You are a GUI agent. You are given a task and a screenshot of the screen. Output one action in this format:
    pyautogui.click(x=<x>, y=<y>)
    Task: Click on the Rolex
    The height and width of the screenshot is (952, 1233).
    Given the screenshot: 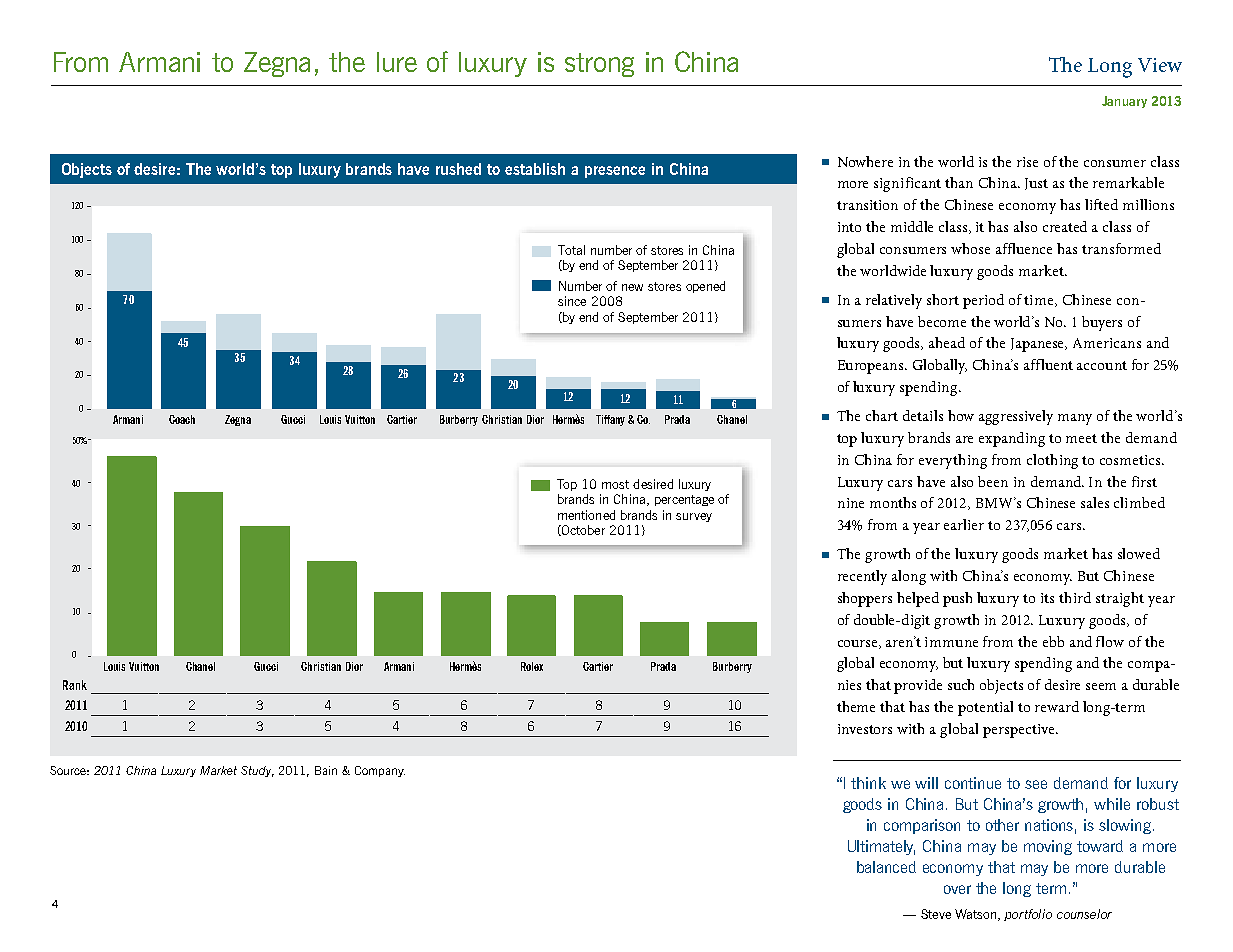 What is the action you would take?
    pyautogui.click(x=532, y=666)
